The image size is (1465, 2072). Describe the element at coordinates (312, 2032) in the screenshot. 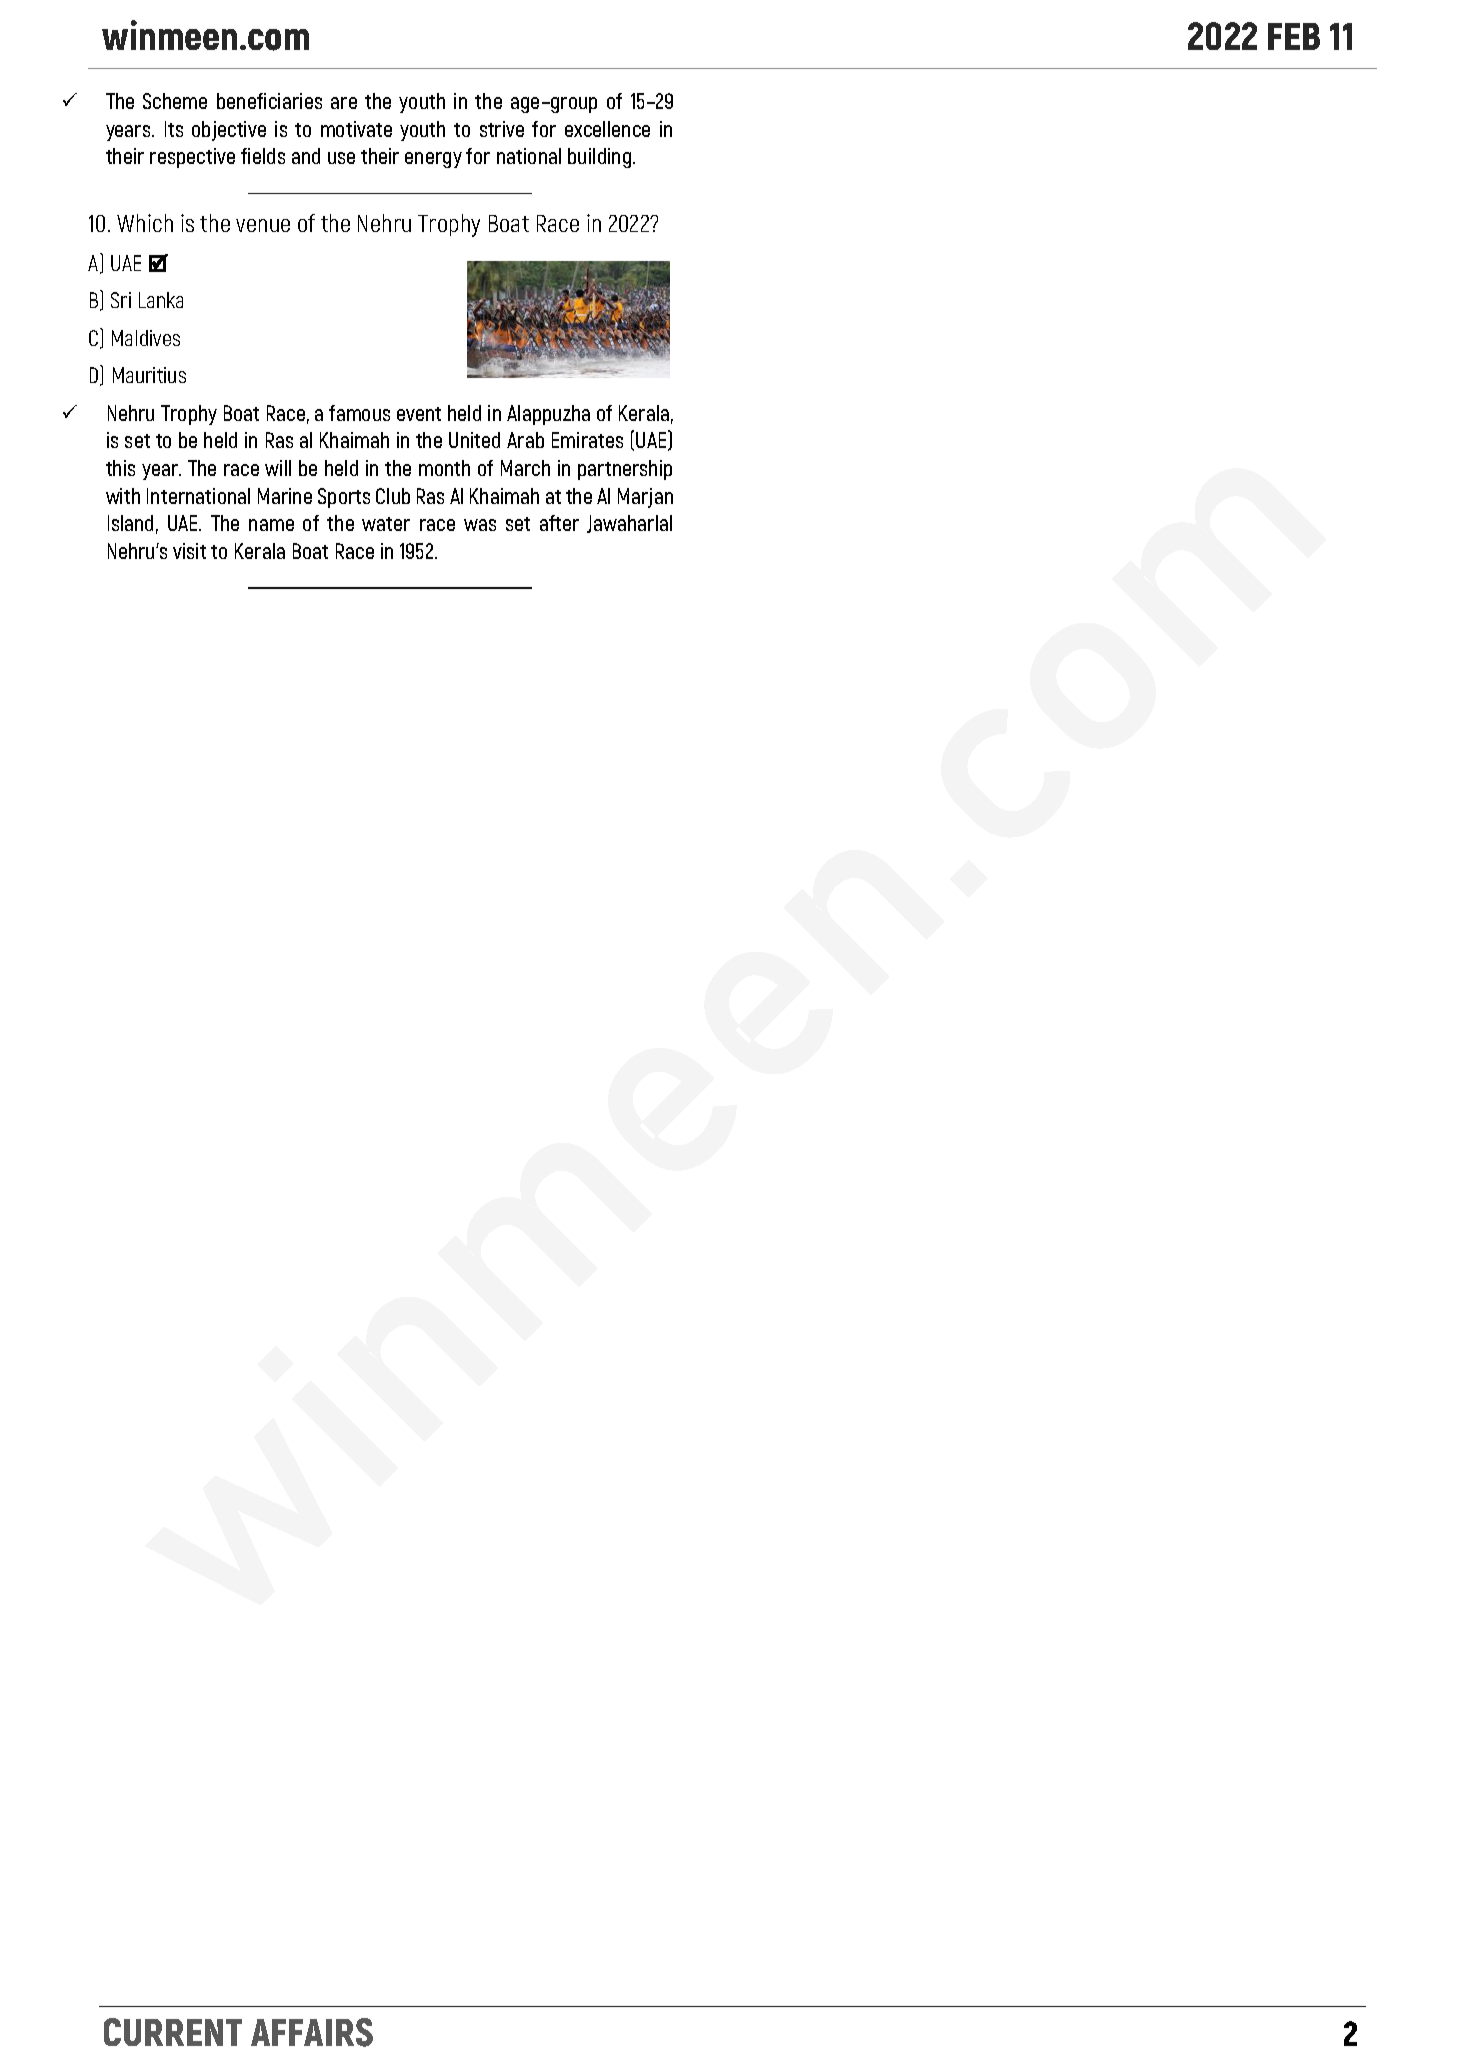

I see `AFFAIRS` at that location.
